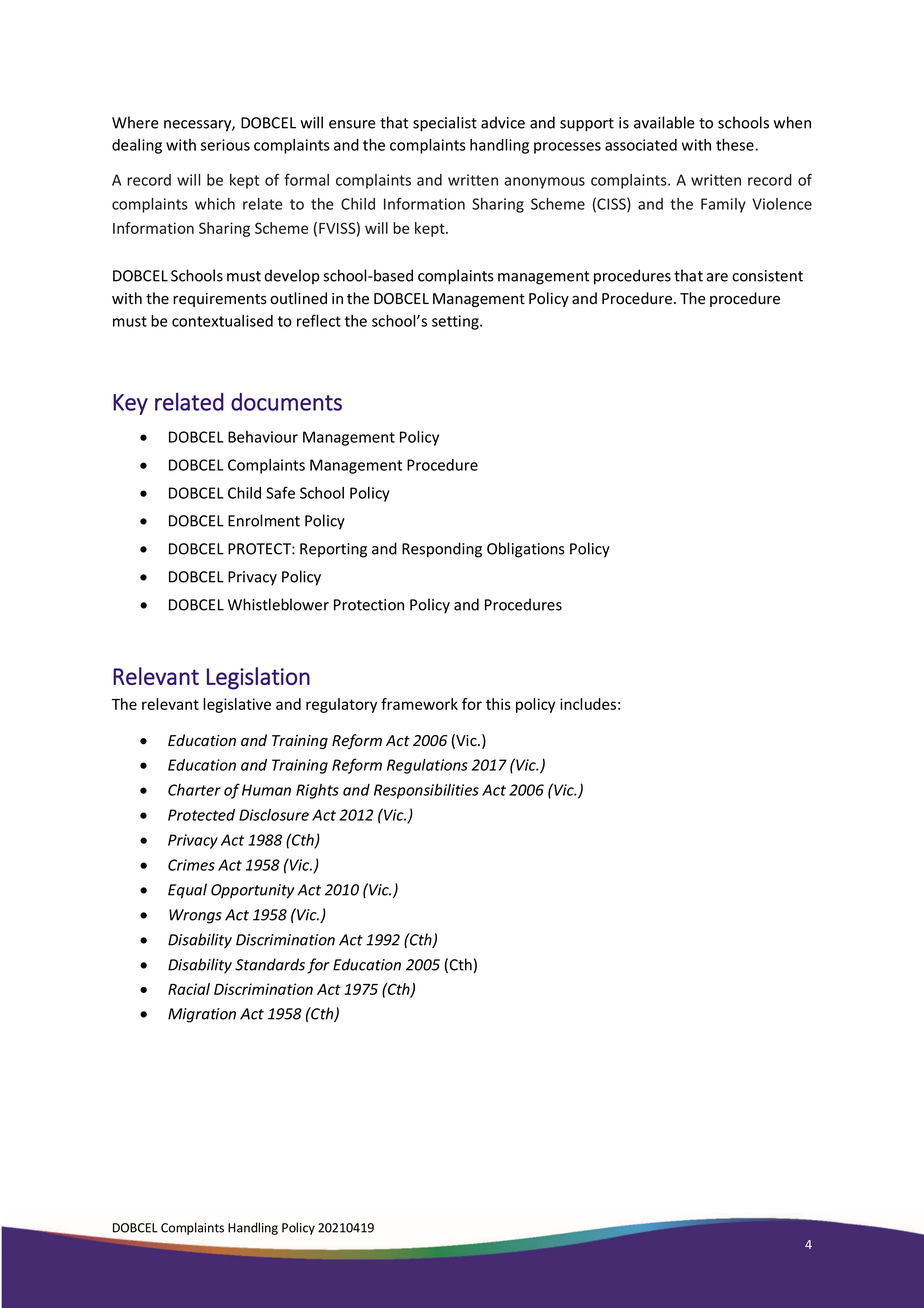 The image size is (924, 1308). I want to click on legislative, so click(237, 705).
